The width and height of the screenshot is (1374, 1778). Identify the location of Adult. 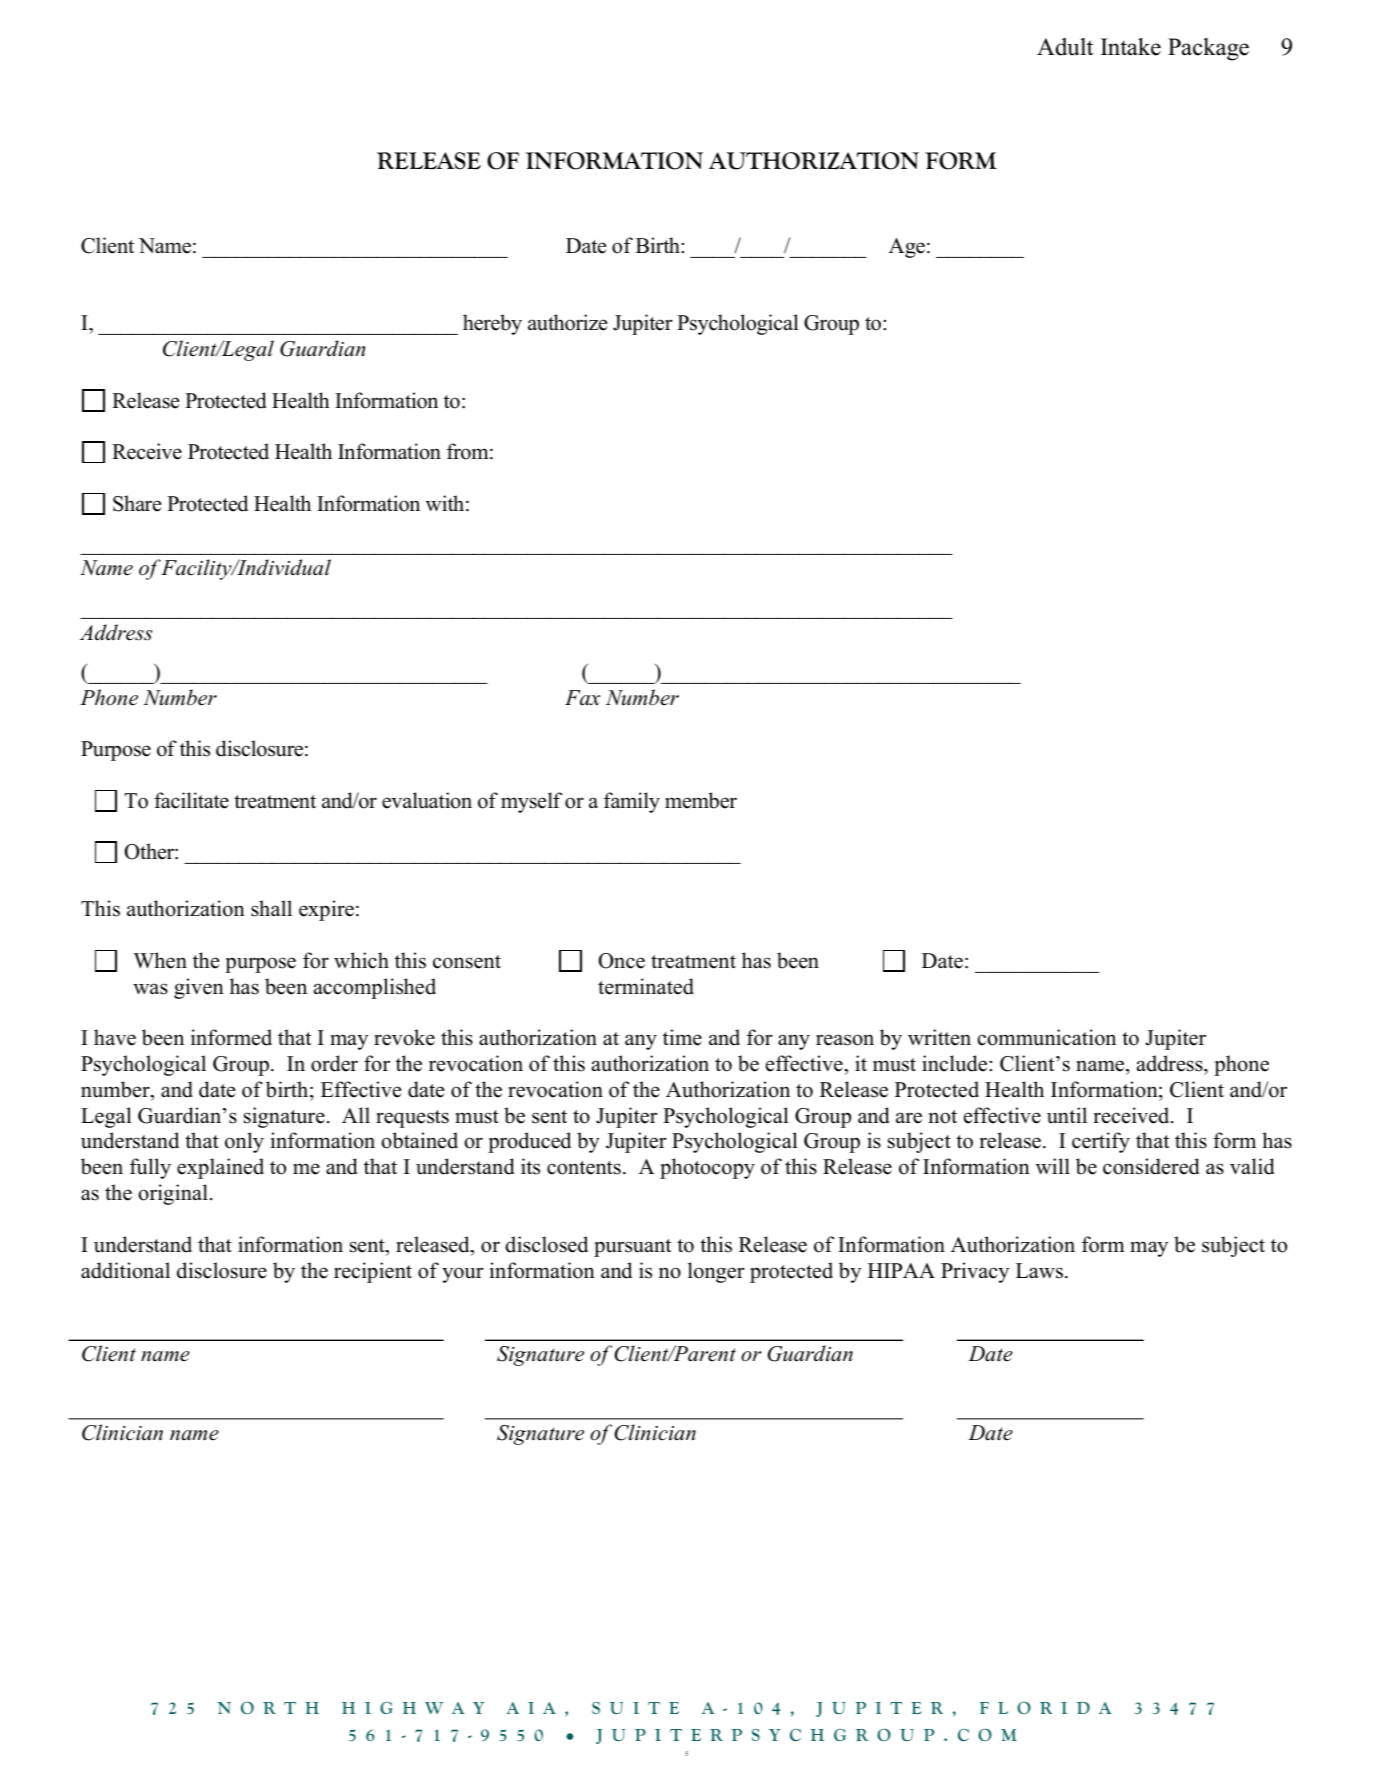
(1065, 47).
